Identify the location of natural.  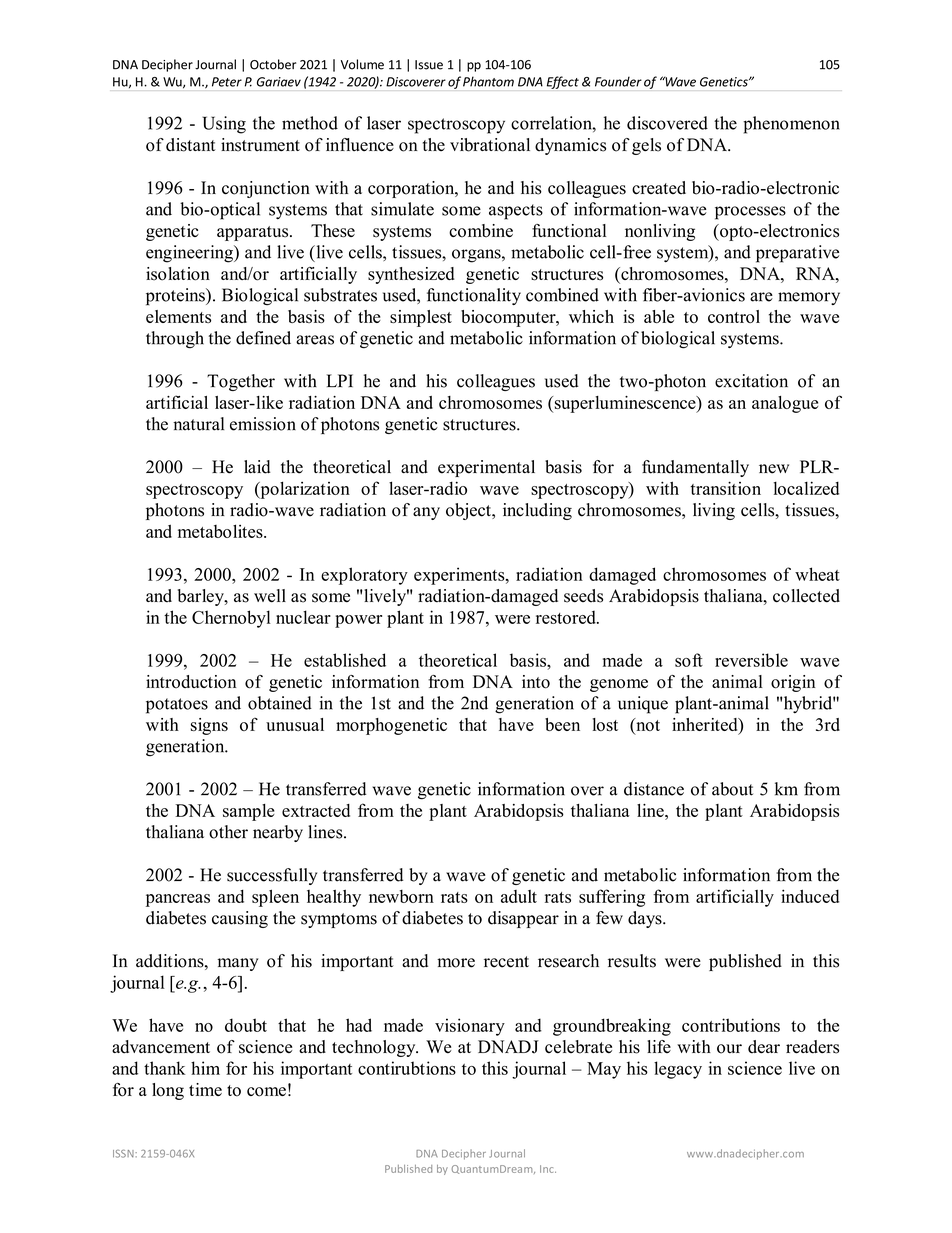
(198, 424).
